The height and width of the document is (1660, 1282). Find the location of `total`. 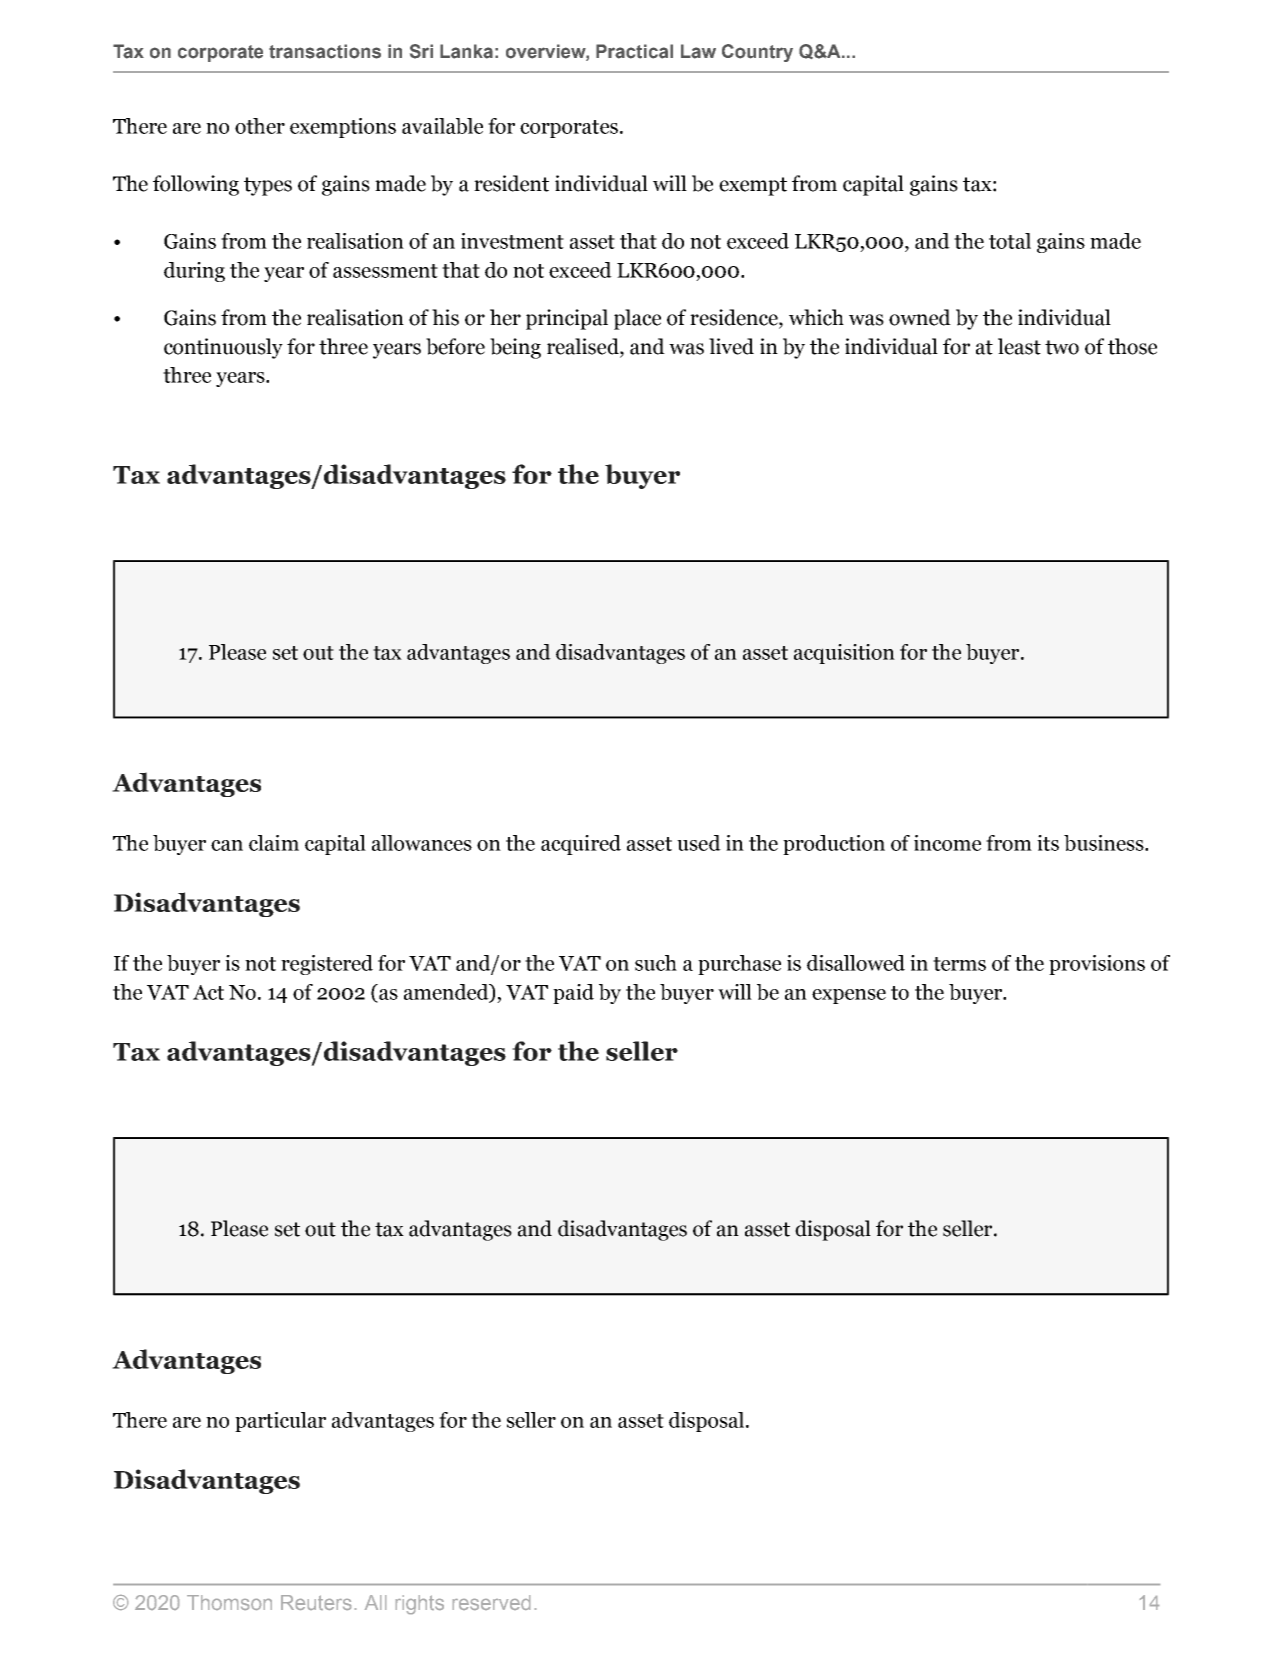

total is located at coordinates (1010, 241).
